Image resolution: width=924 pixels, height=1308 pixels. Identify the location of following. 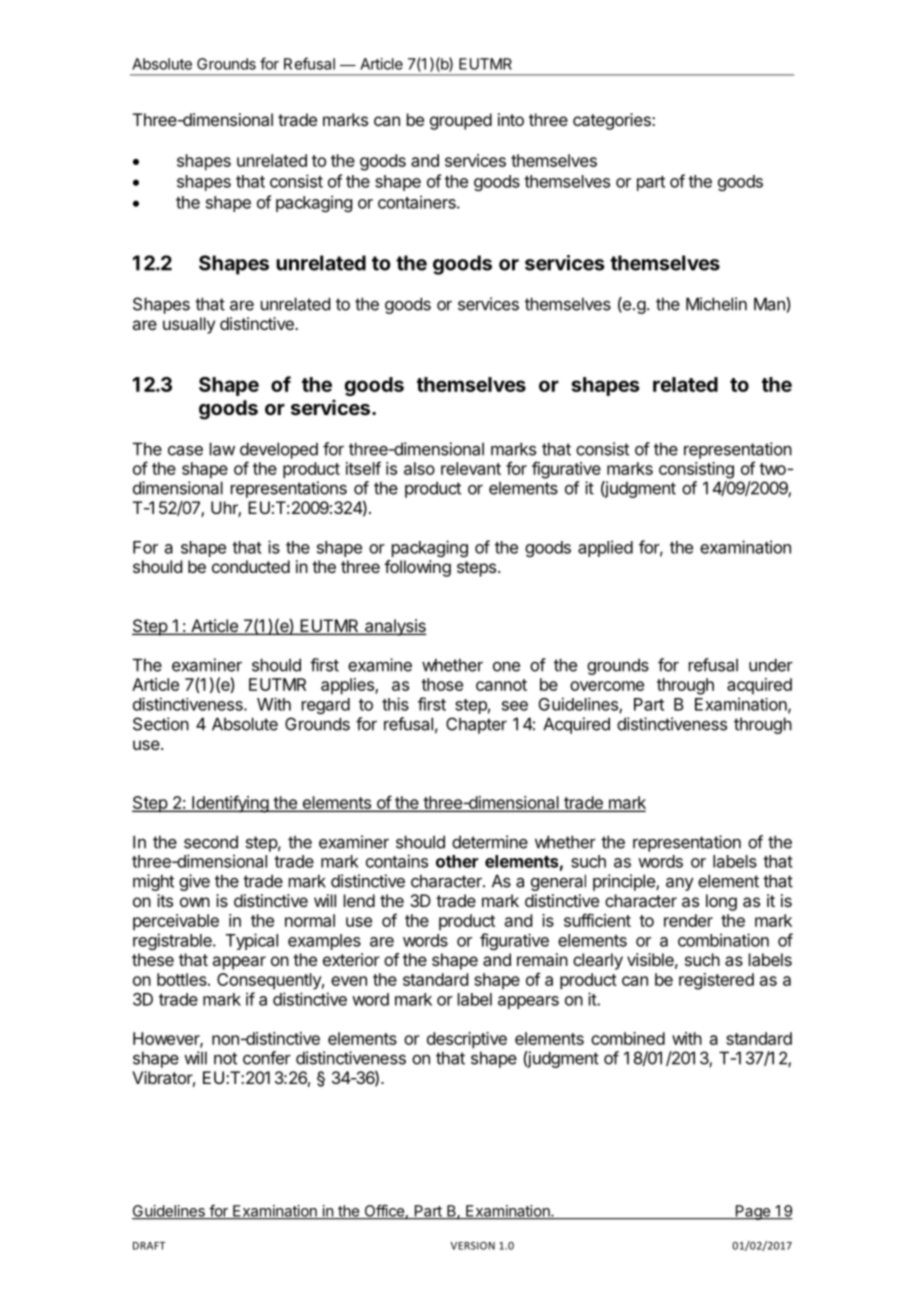
(417, 568).
